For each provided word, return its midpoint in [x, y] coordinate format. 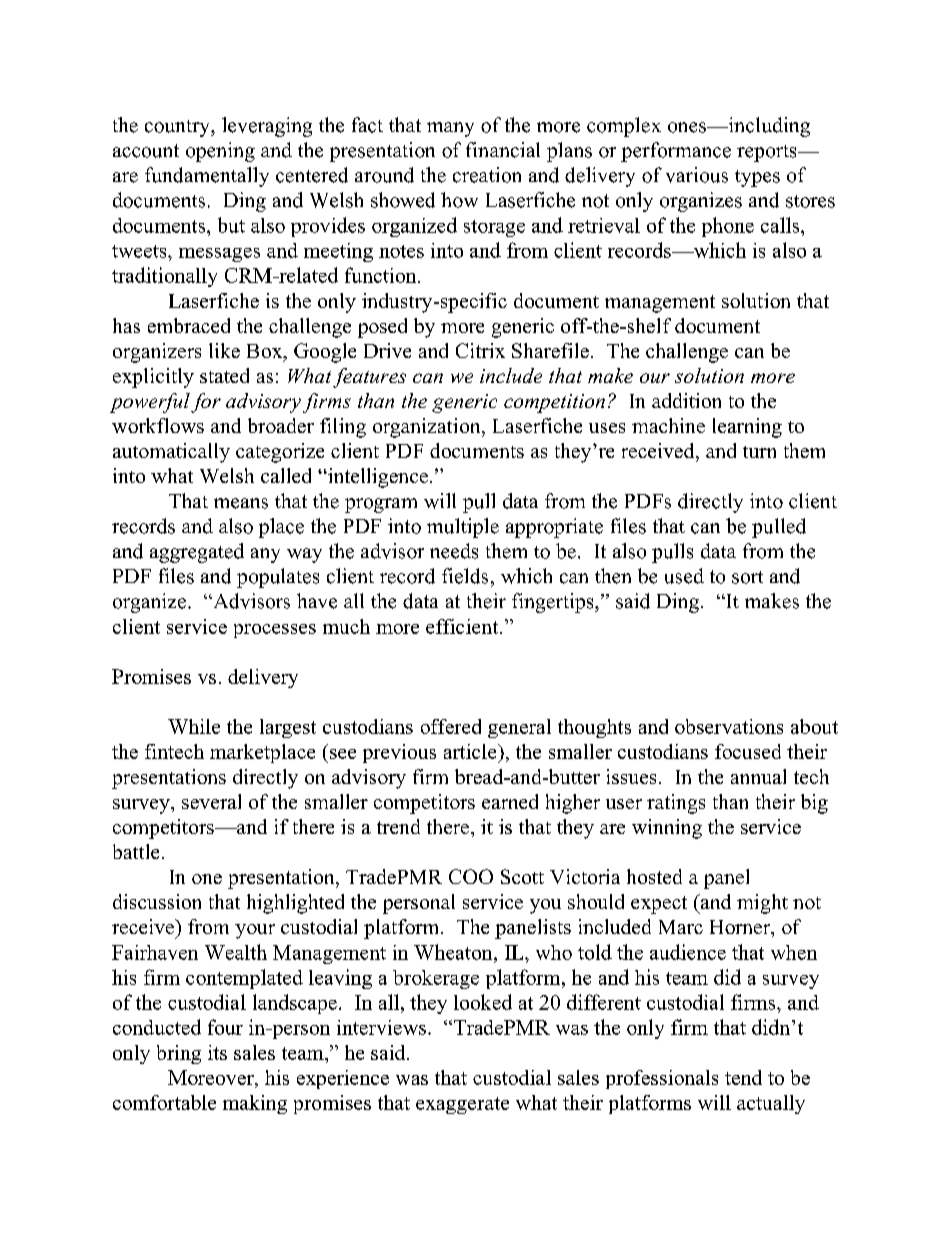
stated [224, 375]
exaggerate [462, 1105]
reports [768, 153]
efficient [463, 626]
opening [220, 152]
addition [686, 400]
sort [747, 577]
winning [667, 829]
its [217, 1052]
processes [275, 631]
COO [471, 876]
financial [503, 150]
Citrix [480, 350]
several [211, 801]
